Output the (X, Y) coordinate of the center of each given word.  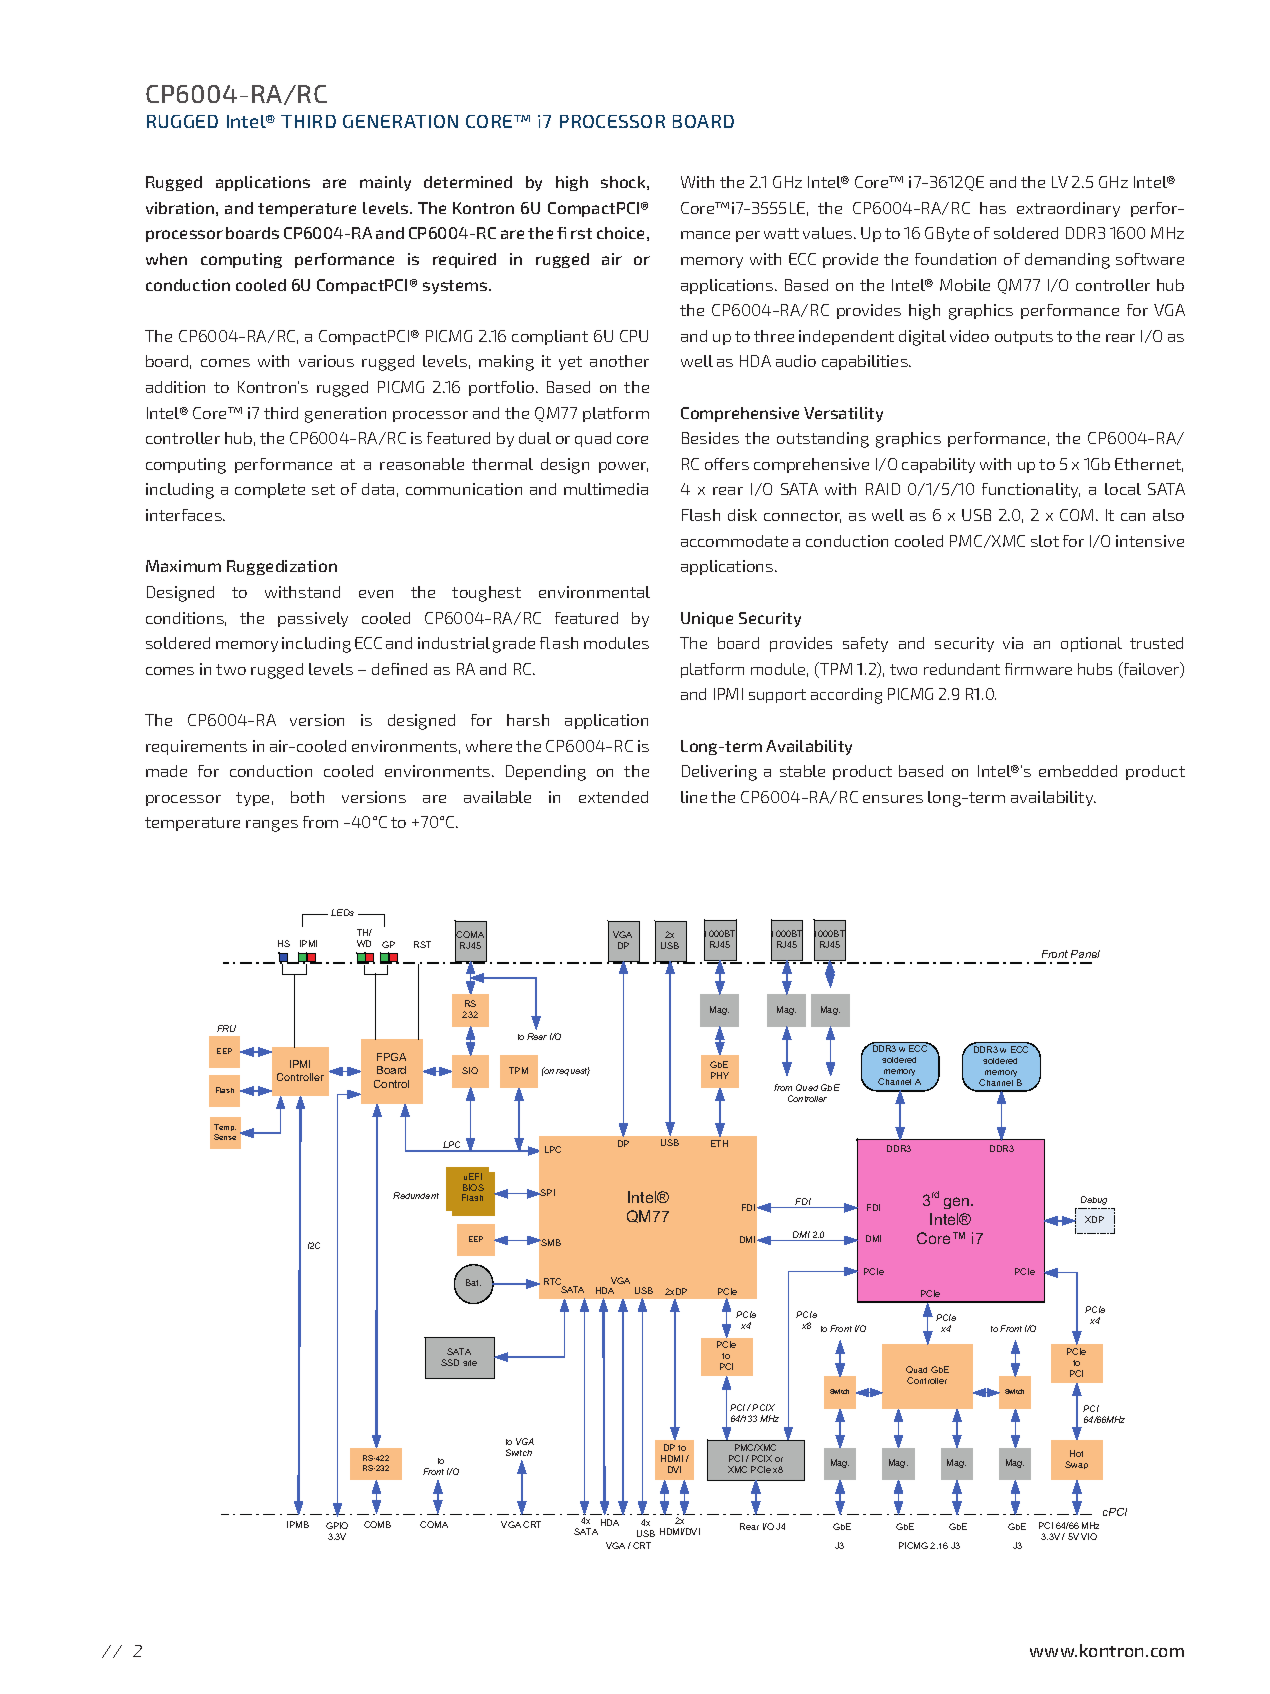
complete (270, 490)
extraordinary (1068, 209)
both (307, 797)
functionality (1031, 490)
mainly (385, 183)
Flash (701, 515)
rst (581, 233)
